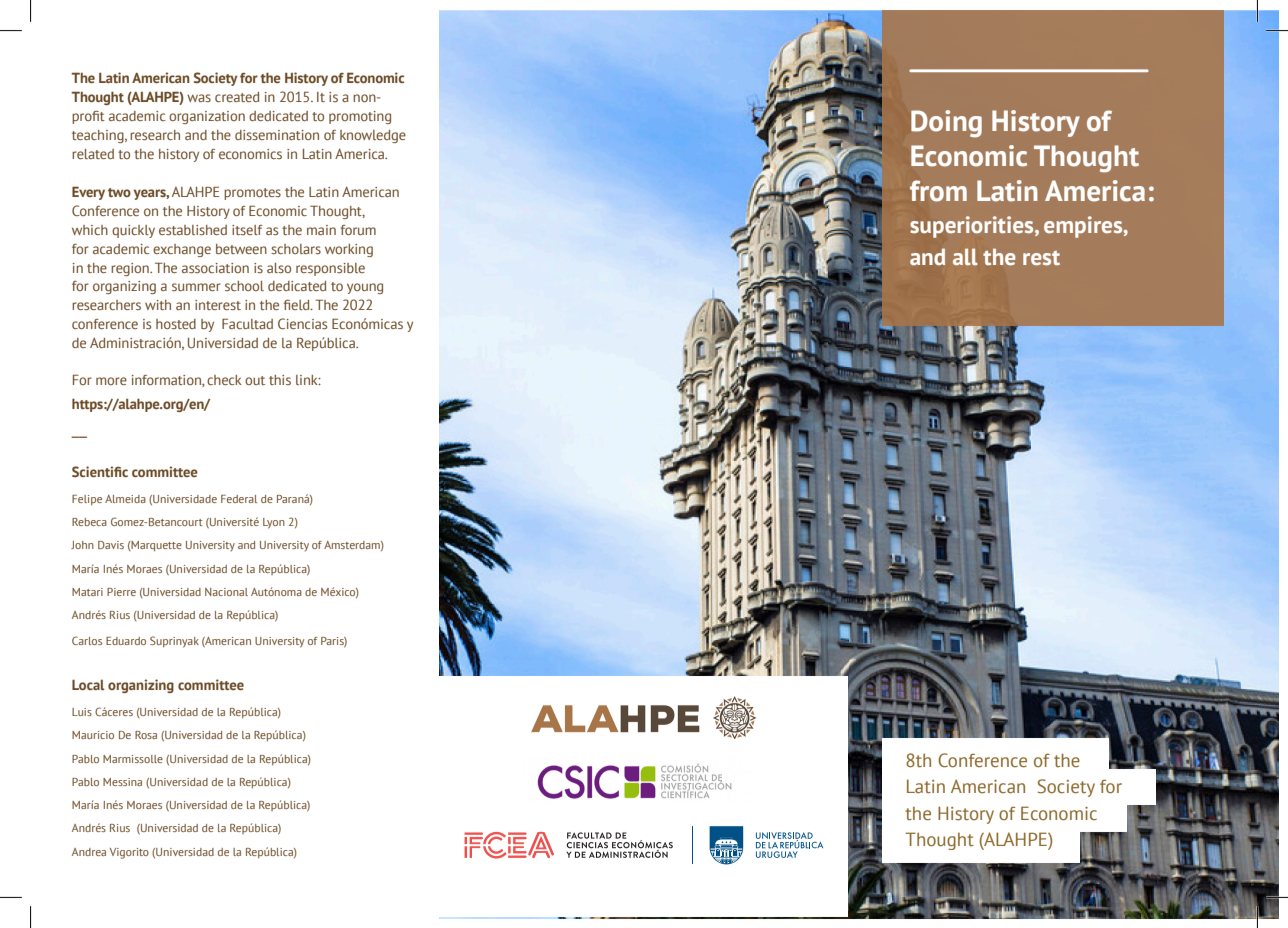 The width and height of the image is (1288, 928). I want to click on Messina, so click(122, 782).
